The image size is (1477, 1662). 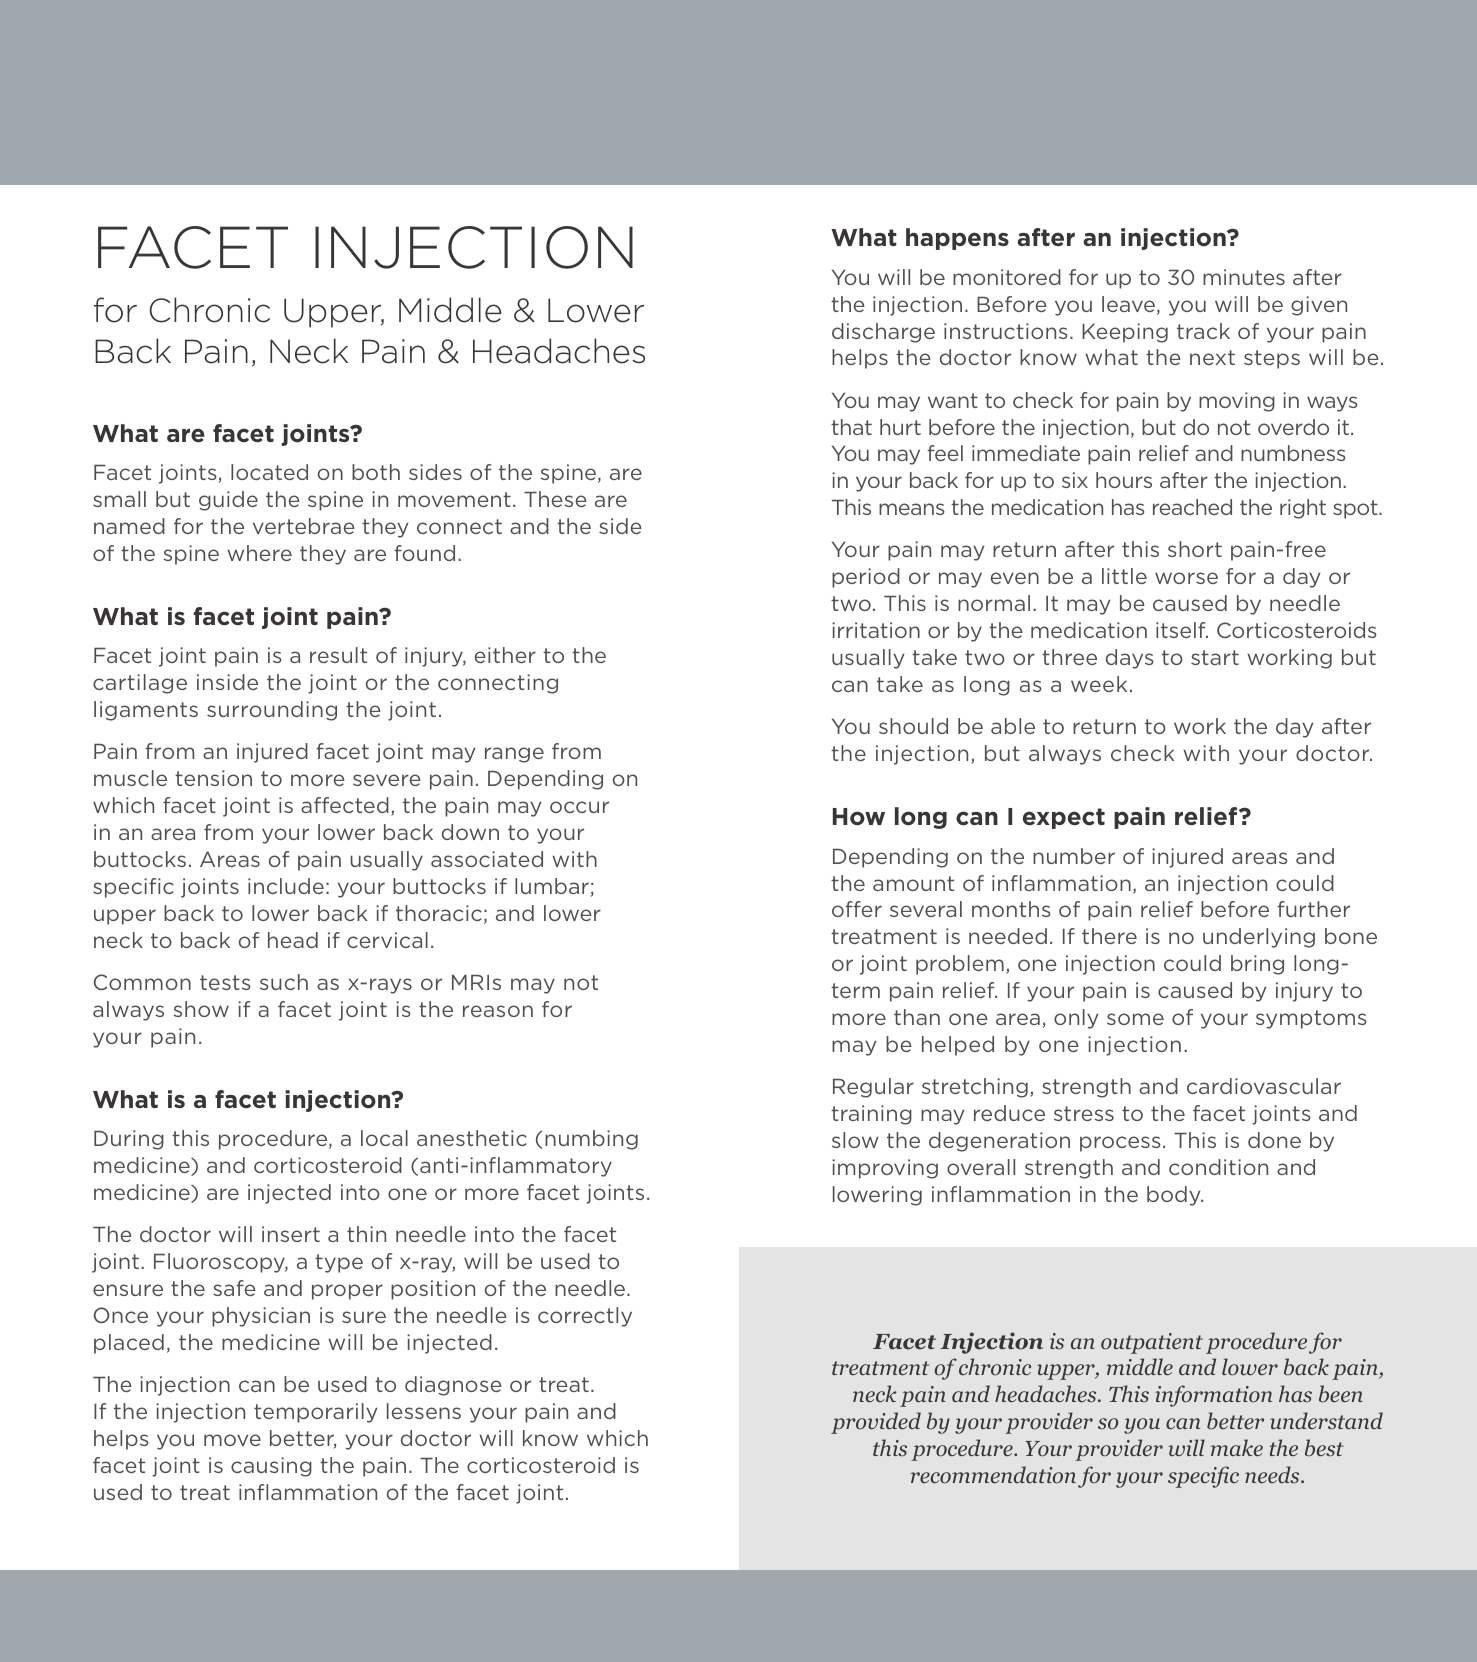 What do you see at coordinates (271, 1467) in the screenshot?
I see `causing` at bounding box center [271, 1467].
